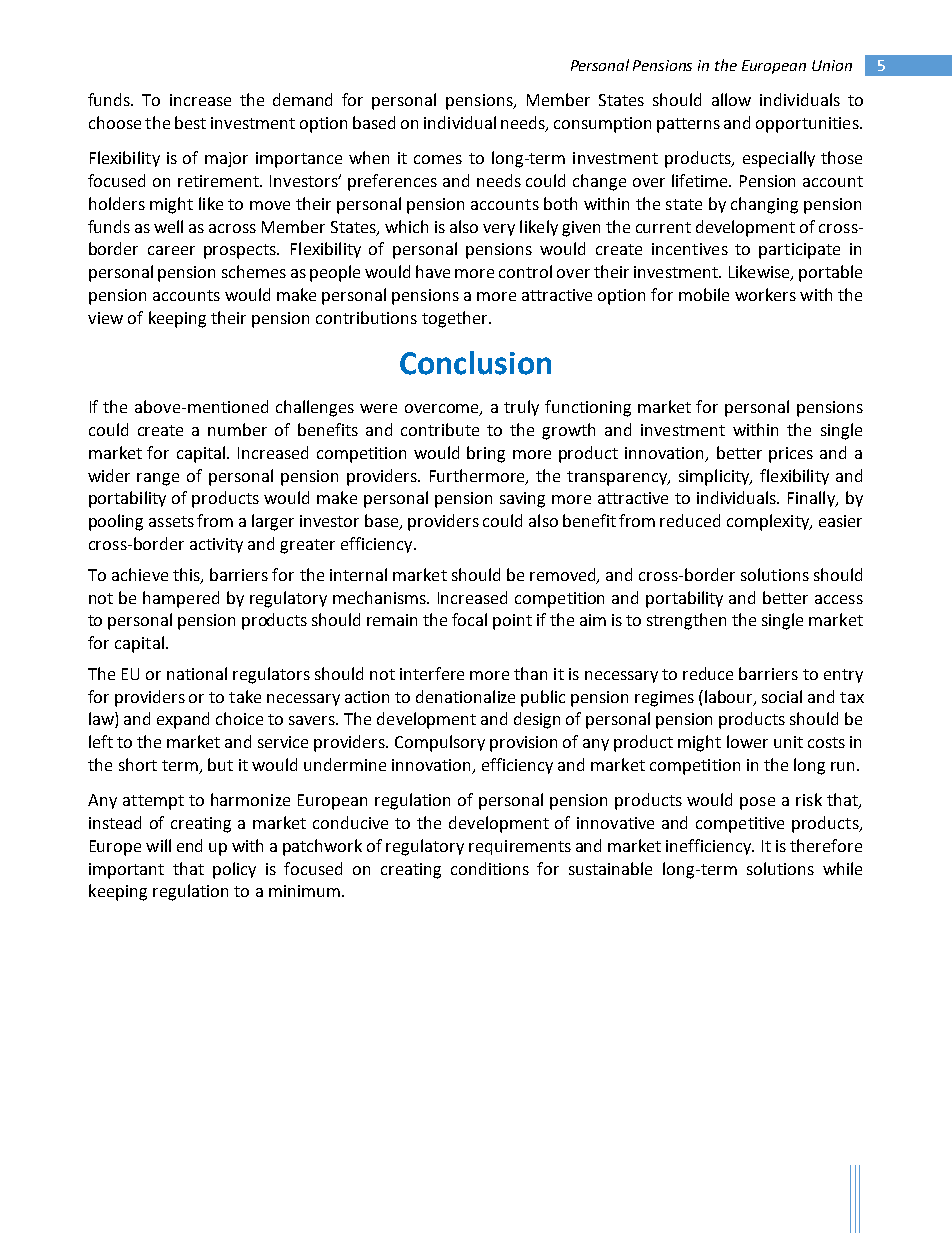  I want to click on schemes, so click(254, 271).
